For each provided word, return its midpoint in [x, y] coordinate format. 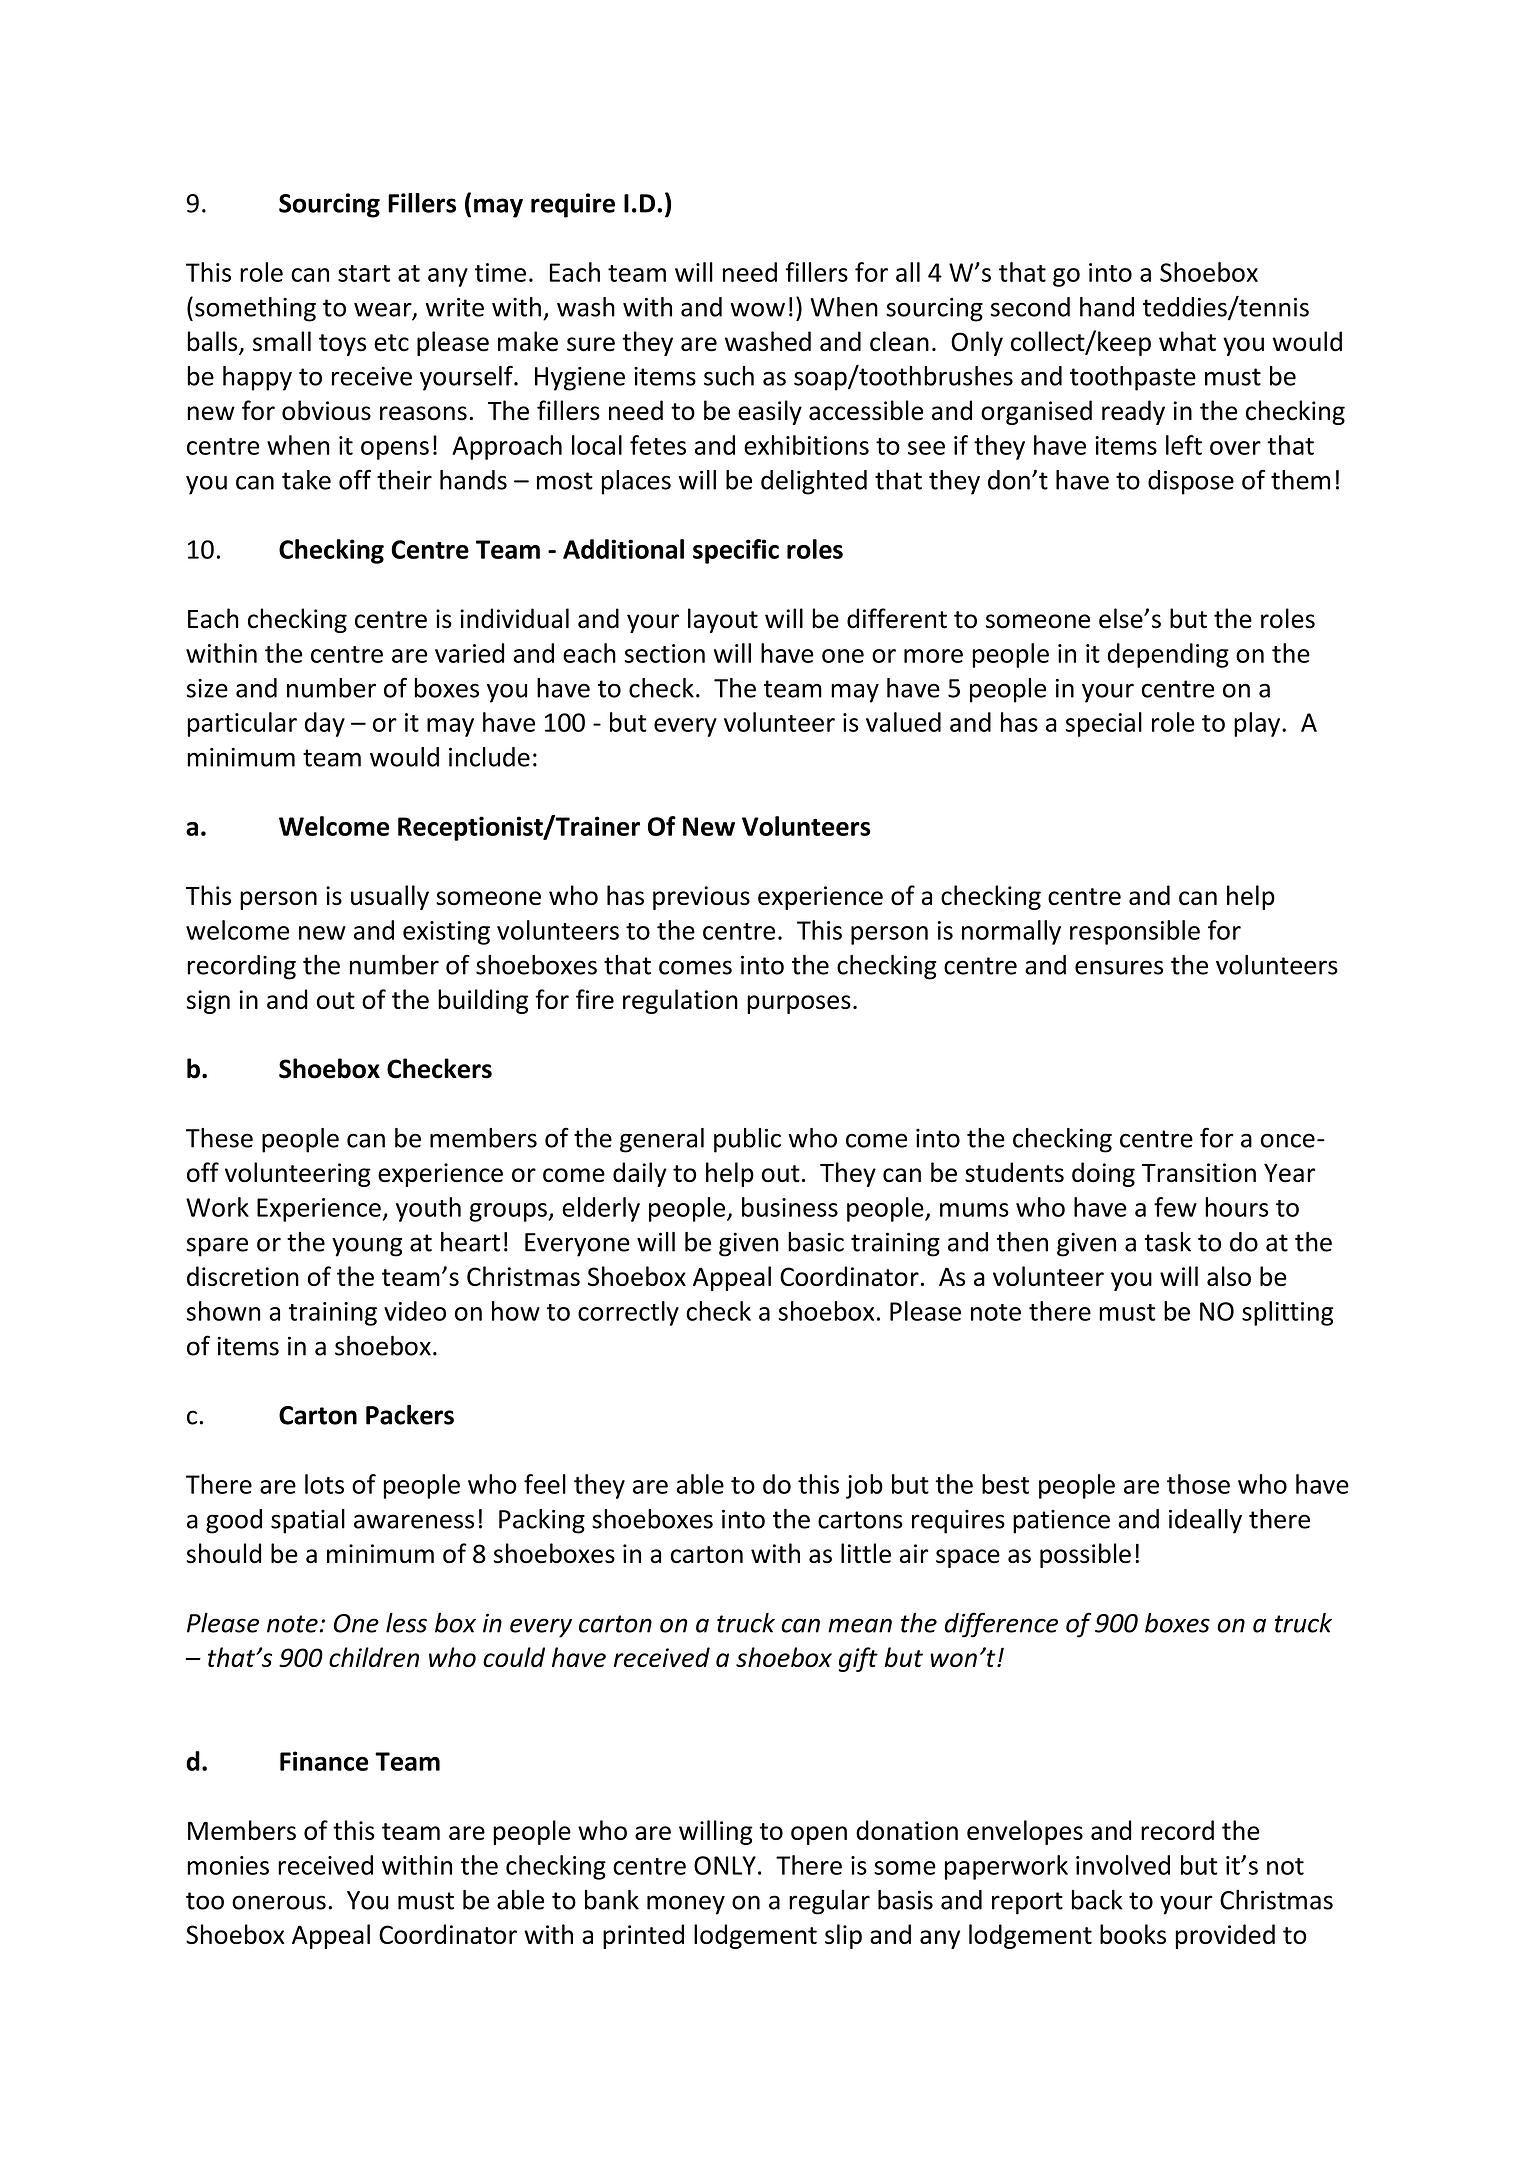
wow [757, 309]
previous [701, 898]
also [1229, 1276]
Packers [410, 1415]
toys [342, 345]
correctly [628, 1313]
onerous [279, 1902]
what [1187, 341]
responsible [1135, 932]
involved [1123, 1865]
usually [390, 897]
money [686, 1905]
